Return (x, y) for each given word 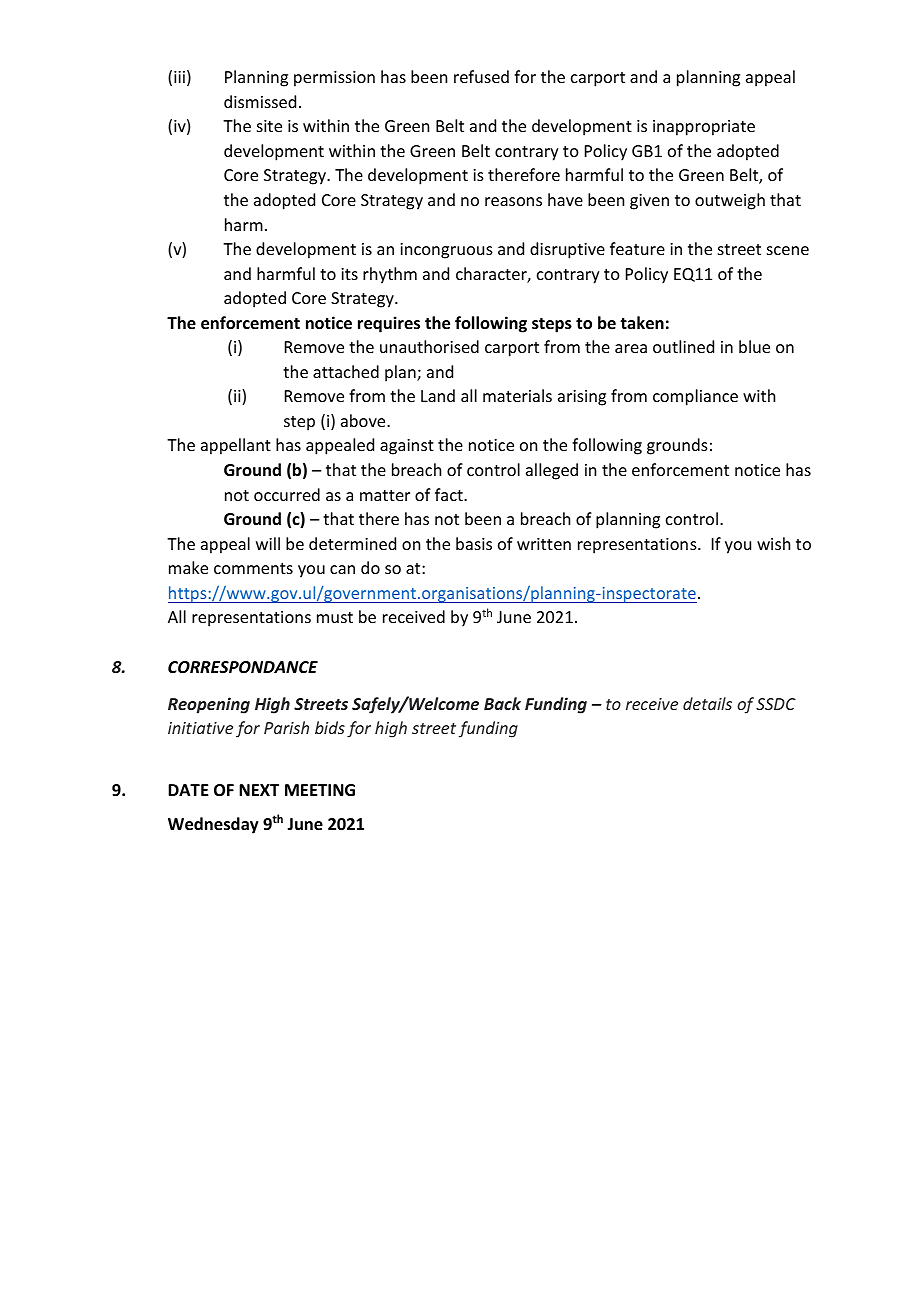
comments (253, 568)
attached (346, 371)
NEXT (259, 790)
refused (481, 76)
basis (474, 543)
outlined (683, 346)
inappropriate (704, 128)
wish (773, 543)
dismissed (260, 101)
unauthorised (429, 346)
